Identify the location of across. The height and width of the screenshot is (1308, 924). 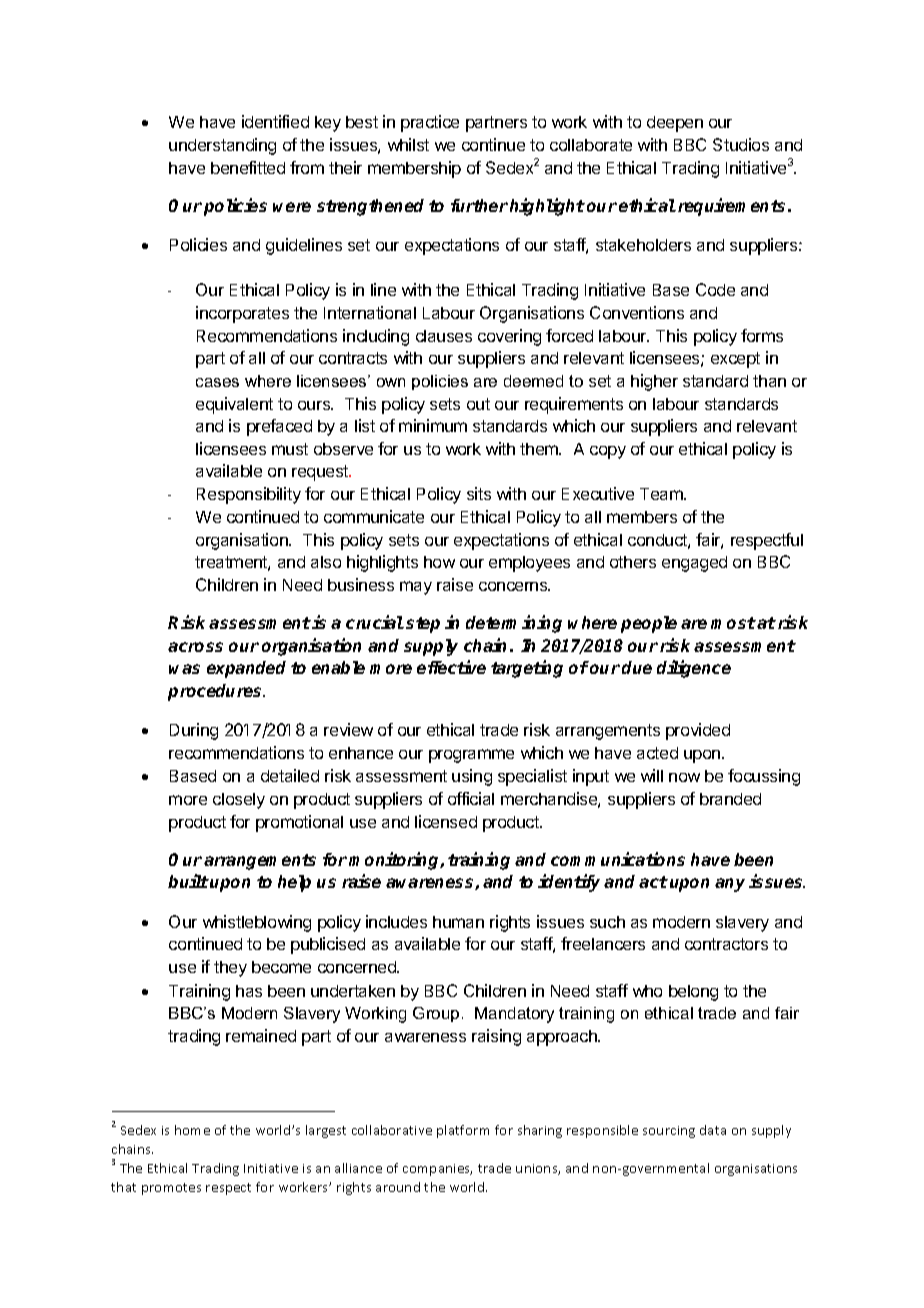
(195, 647).
